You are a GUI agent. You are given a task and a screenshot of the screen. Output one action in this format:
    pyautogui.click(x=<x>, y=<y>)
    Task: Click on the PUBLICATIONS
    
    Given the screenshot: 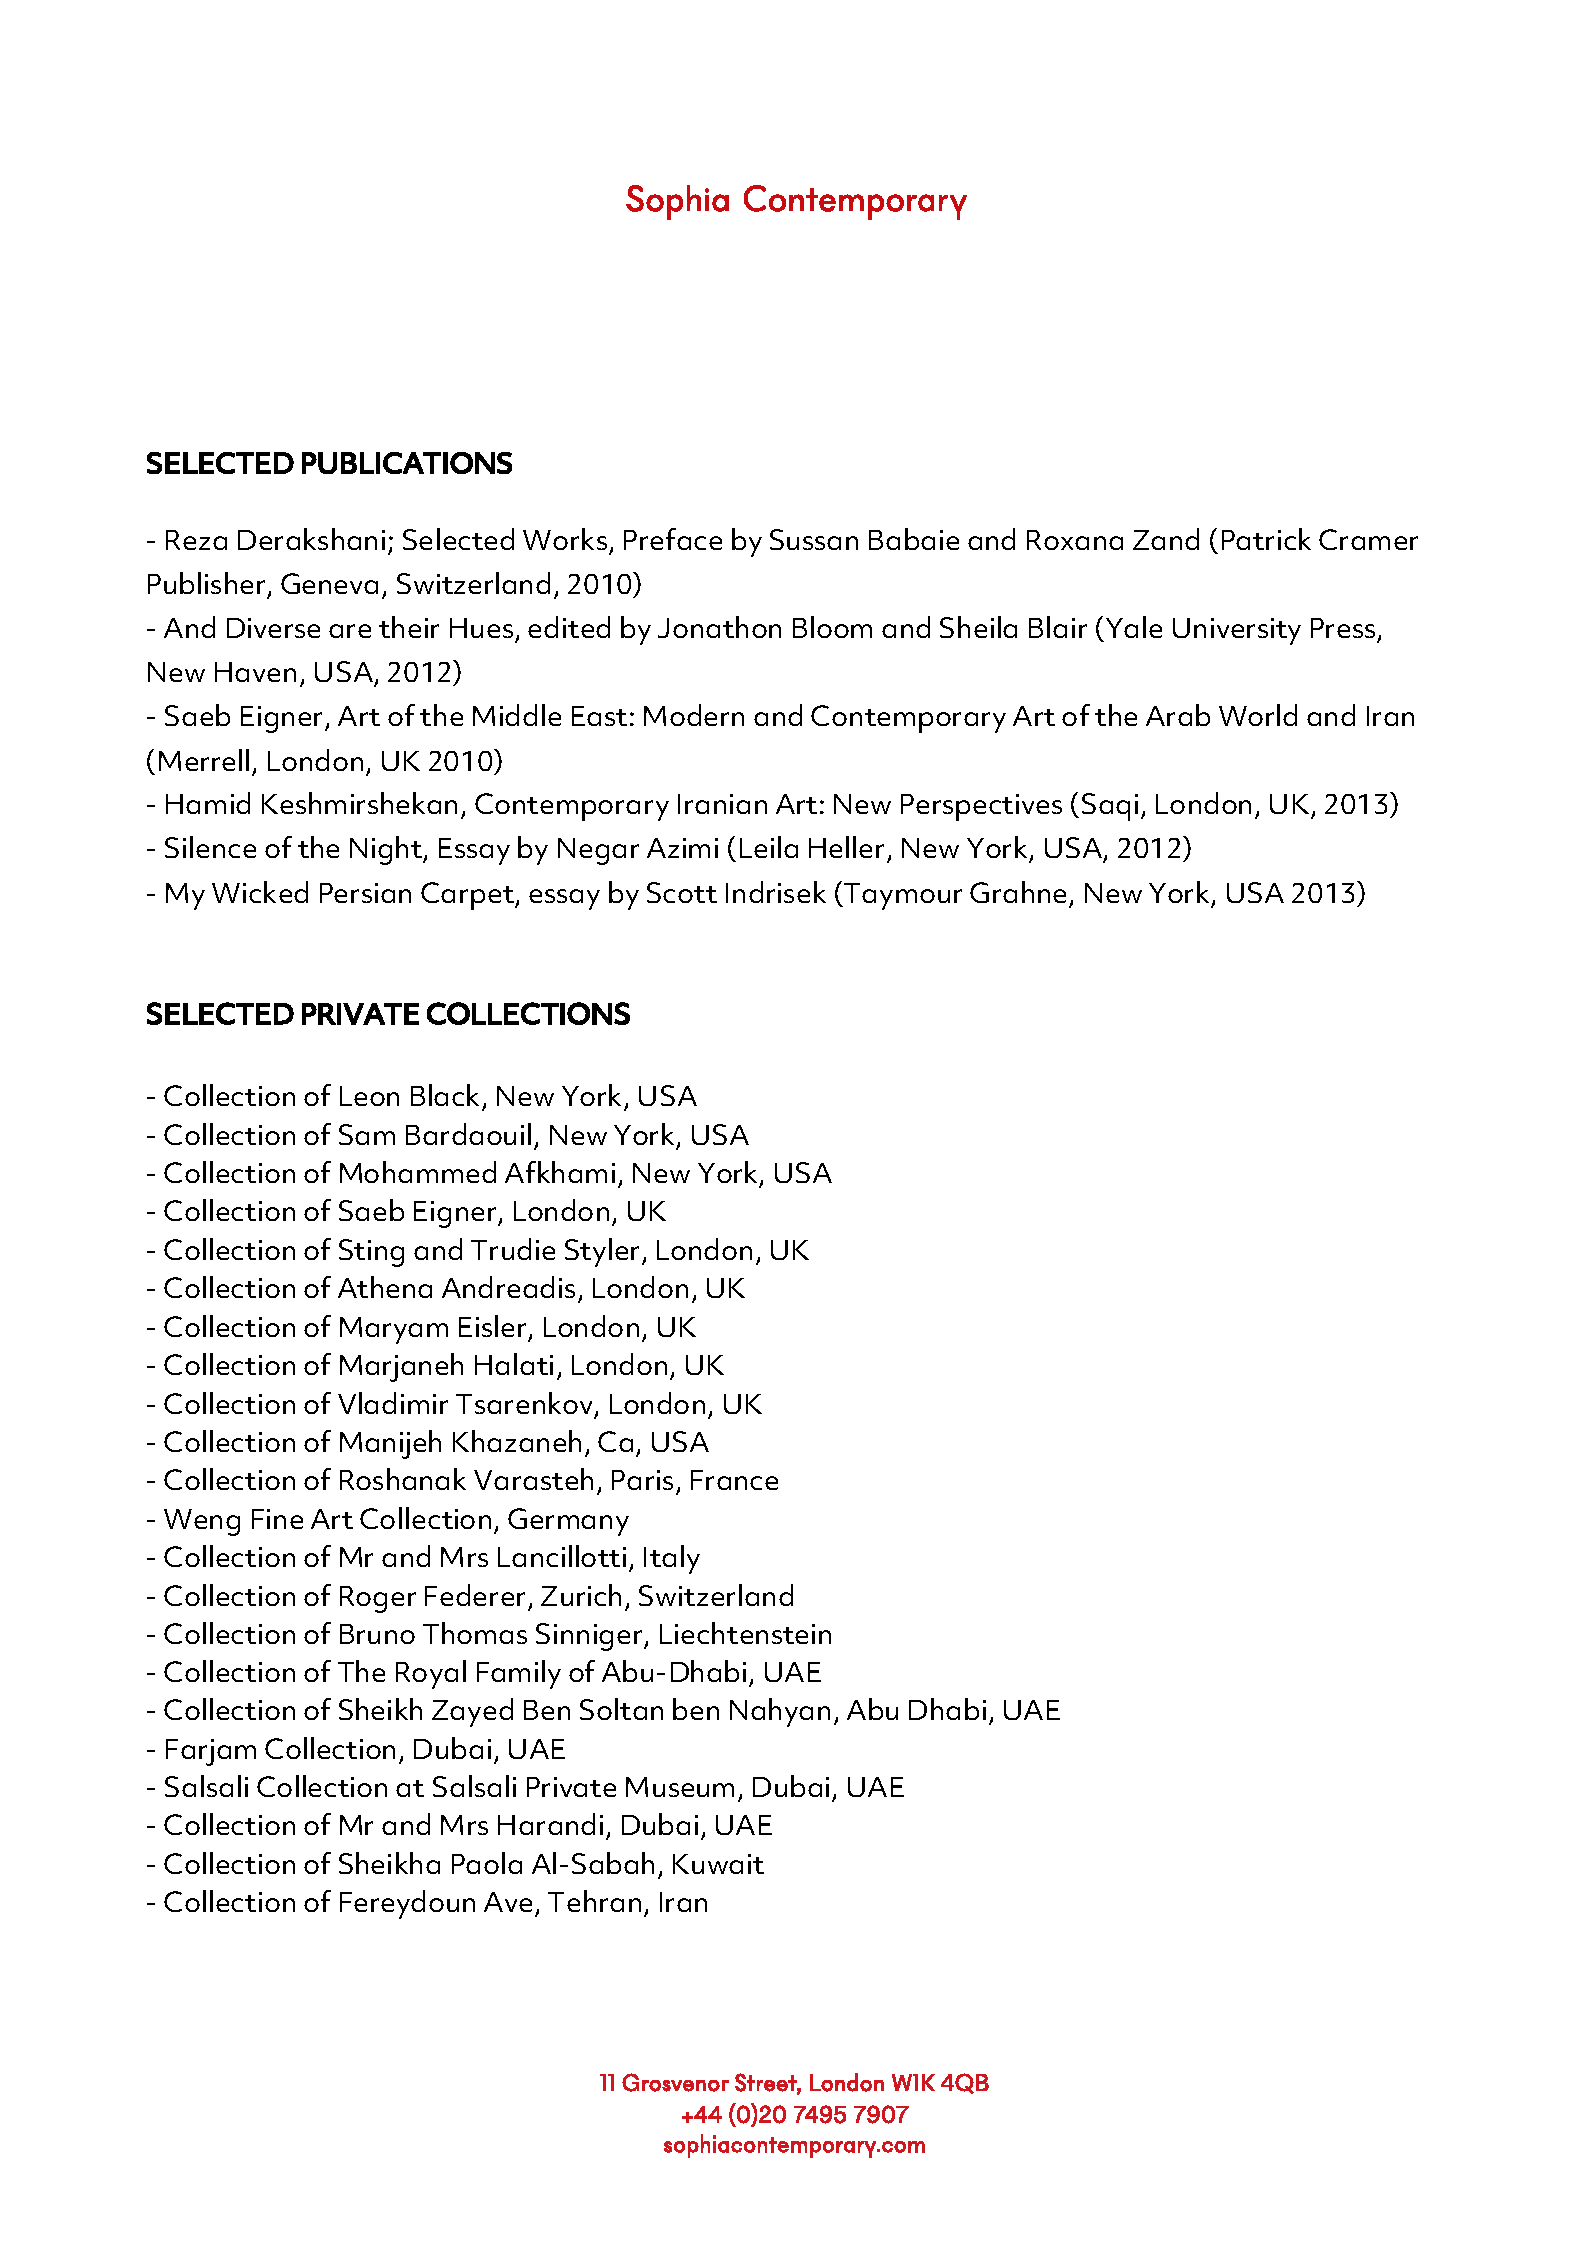 What is the action you would take?
    pyautogui.click(x=407, y=463)
